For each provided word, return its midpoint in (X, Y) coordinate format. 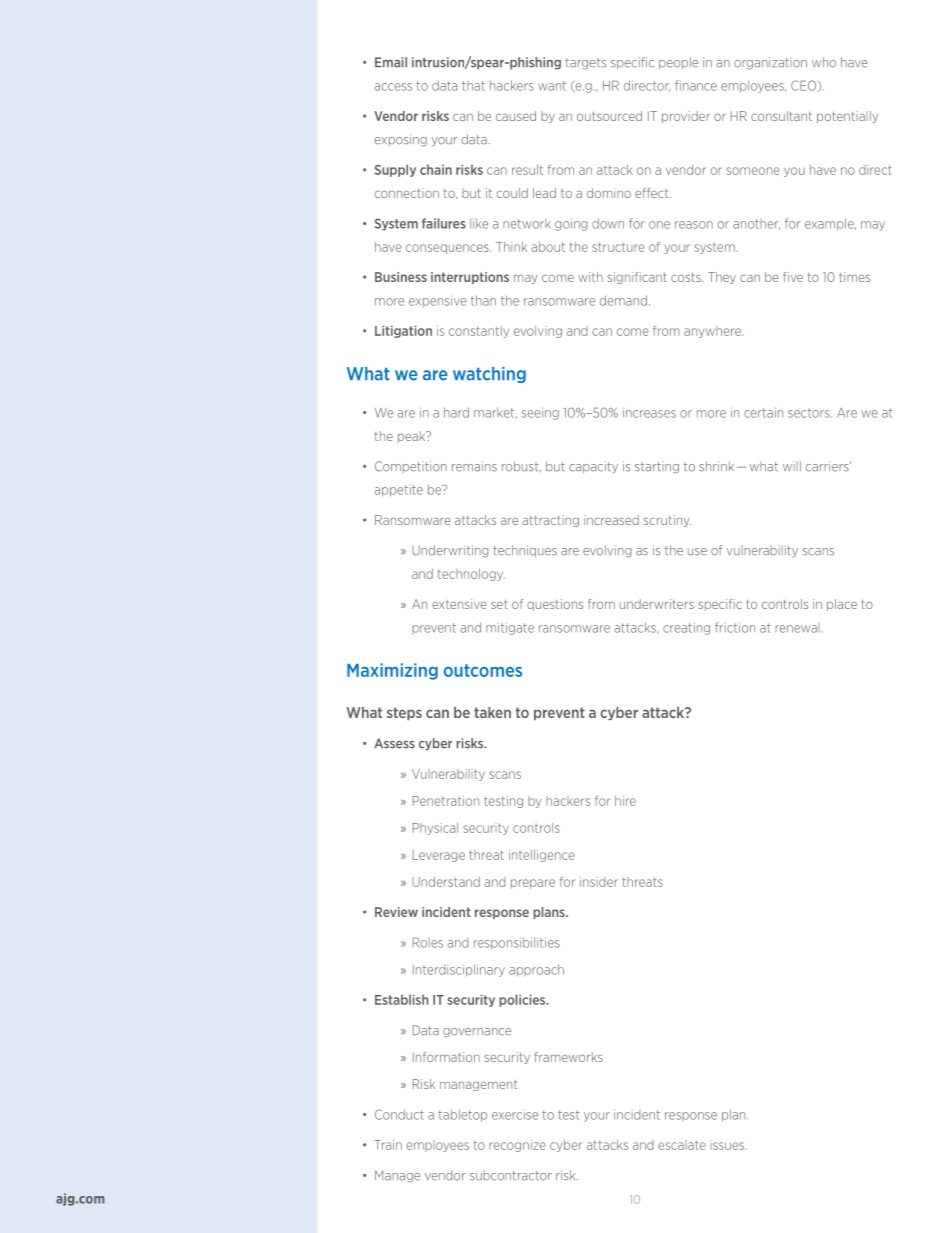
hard (456, 412)
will (792, 466)
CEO (805, 86)
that (473, 86)
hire (625, 801)
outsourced (609, 116)
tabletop (462, 1115)
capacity (593, 467)
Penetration (446, 801)
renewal (797, 628)
